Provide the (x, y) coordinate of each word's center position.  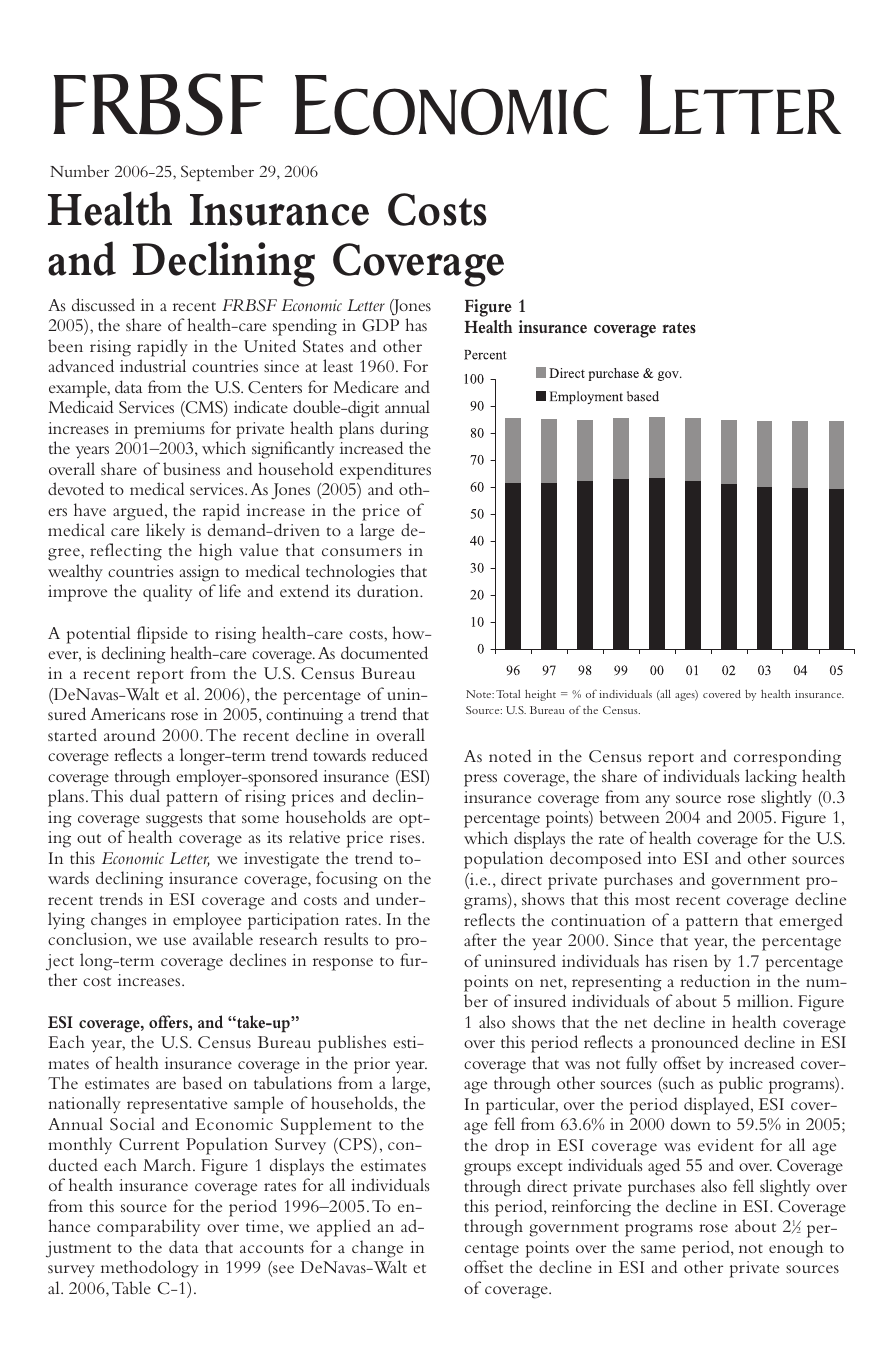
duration (389, 590)
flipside (162, 635)
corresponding (787, 758)
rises (406, 837)
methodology (150, 1269)
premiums (169, 430)
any (657, 801)
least (338, 365)
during (404, 430)
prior (372, 1065)
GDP (380, 325)
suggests (174, 821)
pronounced (695, 1044)
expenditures (385, 471)
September (217, 173)
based (202, 1082)
